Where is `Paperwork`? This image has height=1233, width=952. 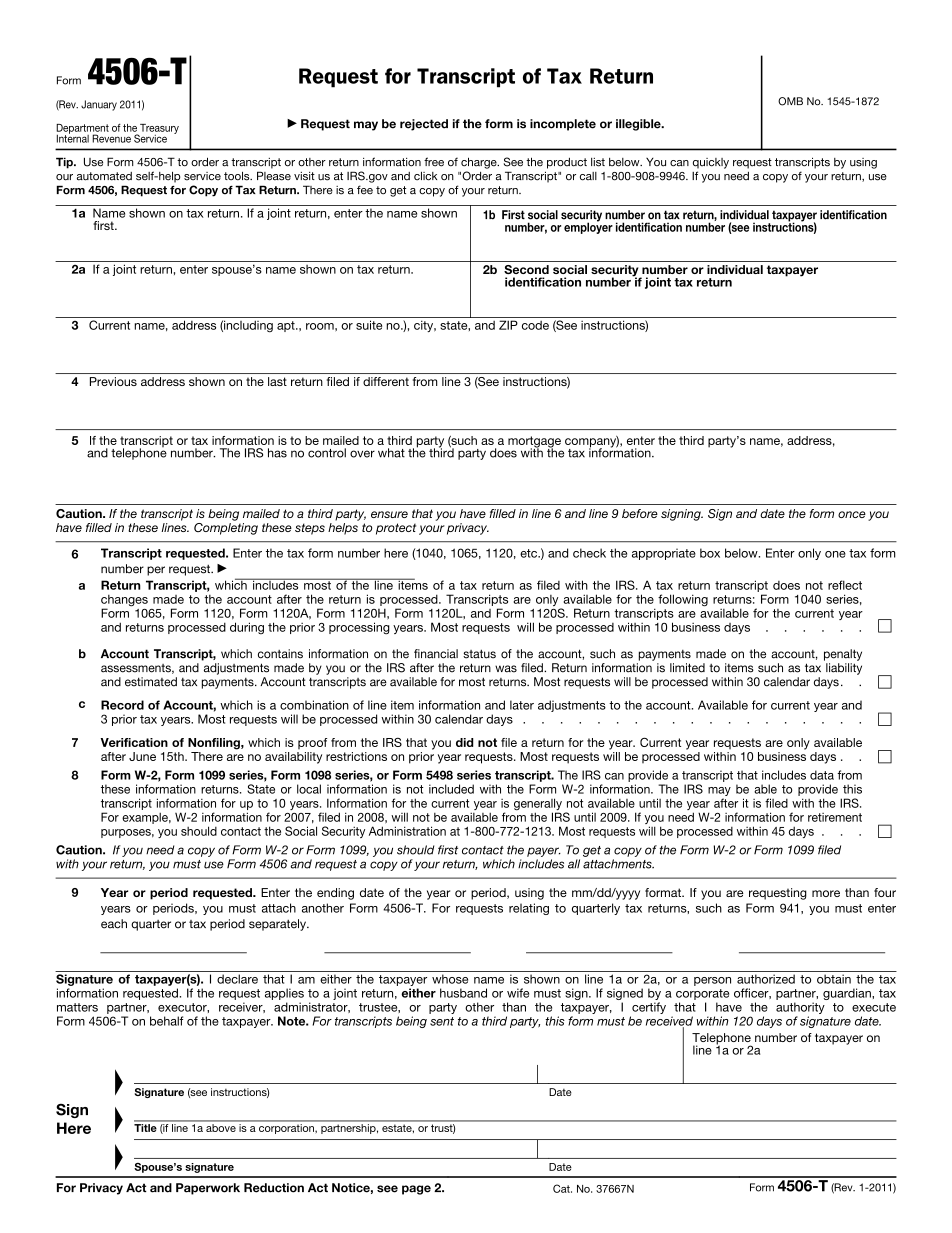 Paperwork is located at coordinates (208, 1189).
